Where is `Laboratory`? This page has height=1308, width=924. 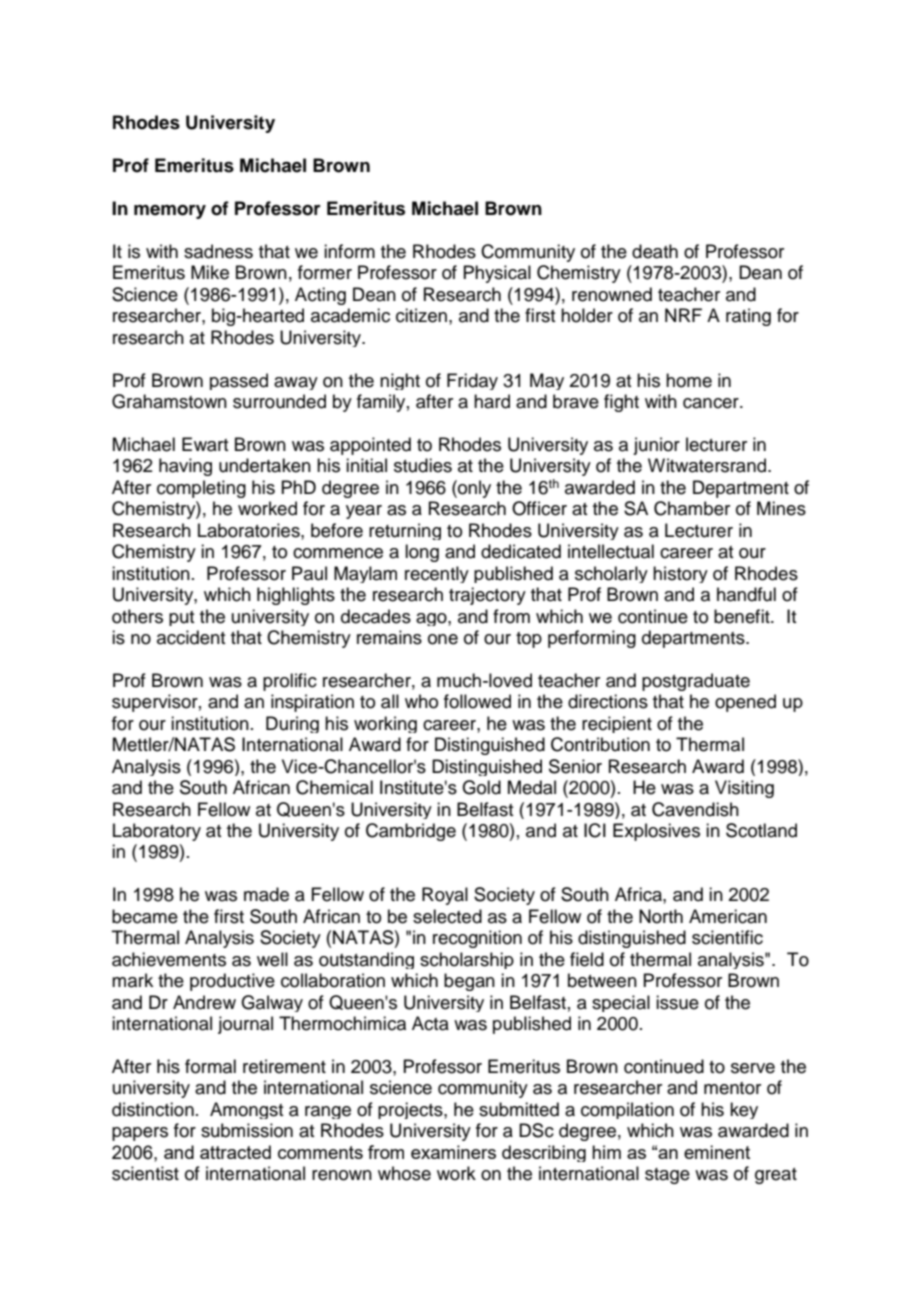 Laboratory is located at coordinates (157, 832).
